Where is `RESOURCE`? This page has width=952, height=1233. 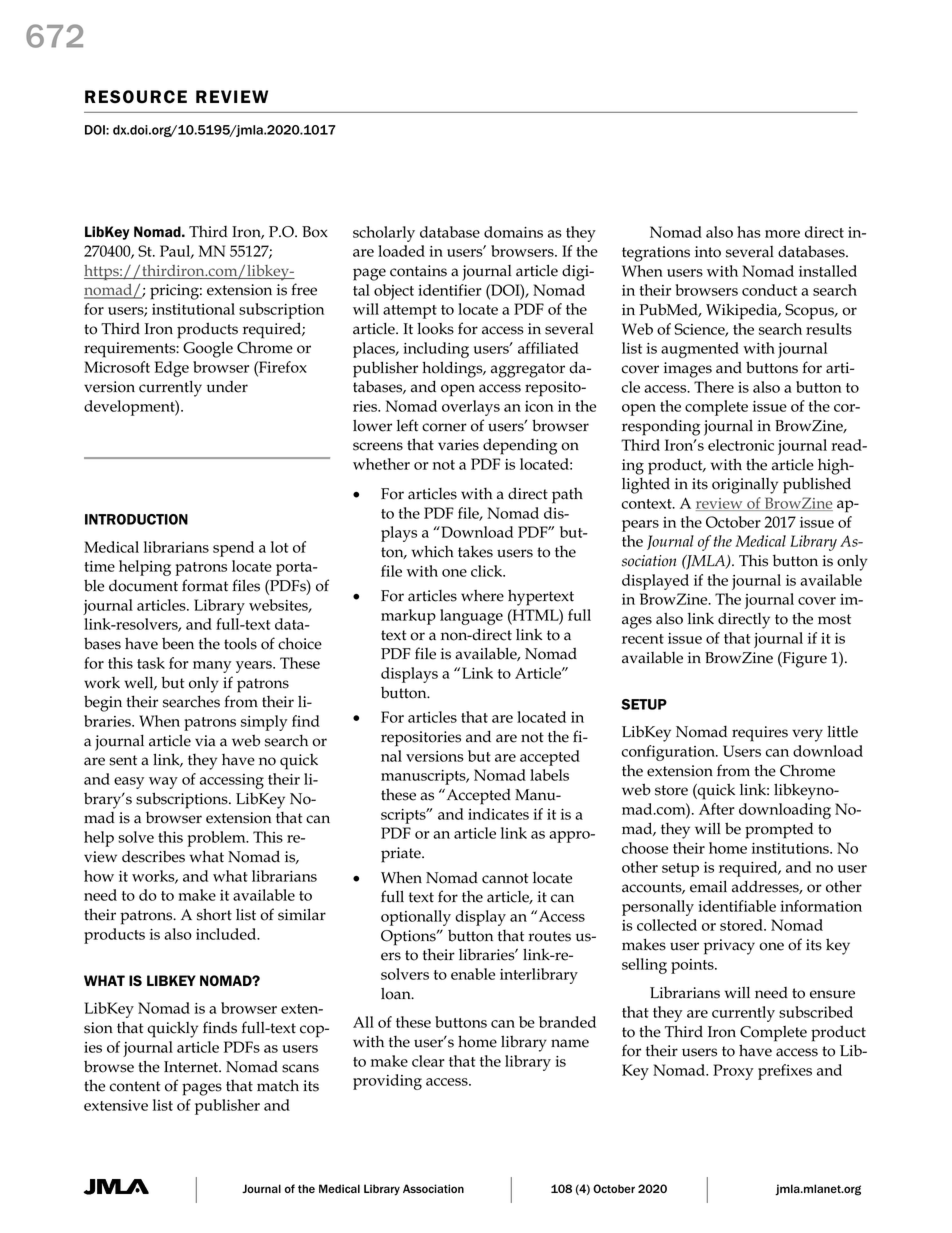
RESOURCE is located at coordinates (136, 97).
